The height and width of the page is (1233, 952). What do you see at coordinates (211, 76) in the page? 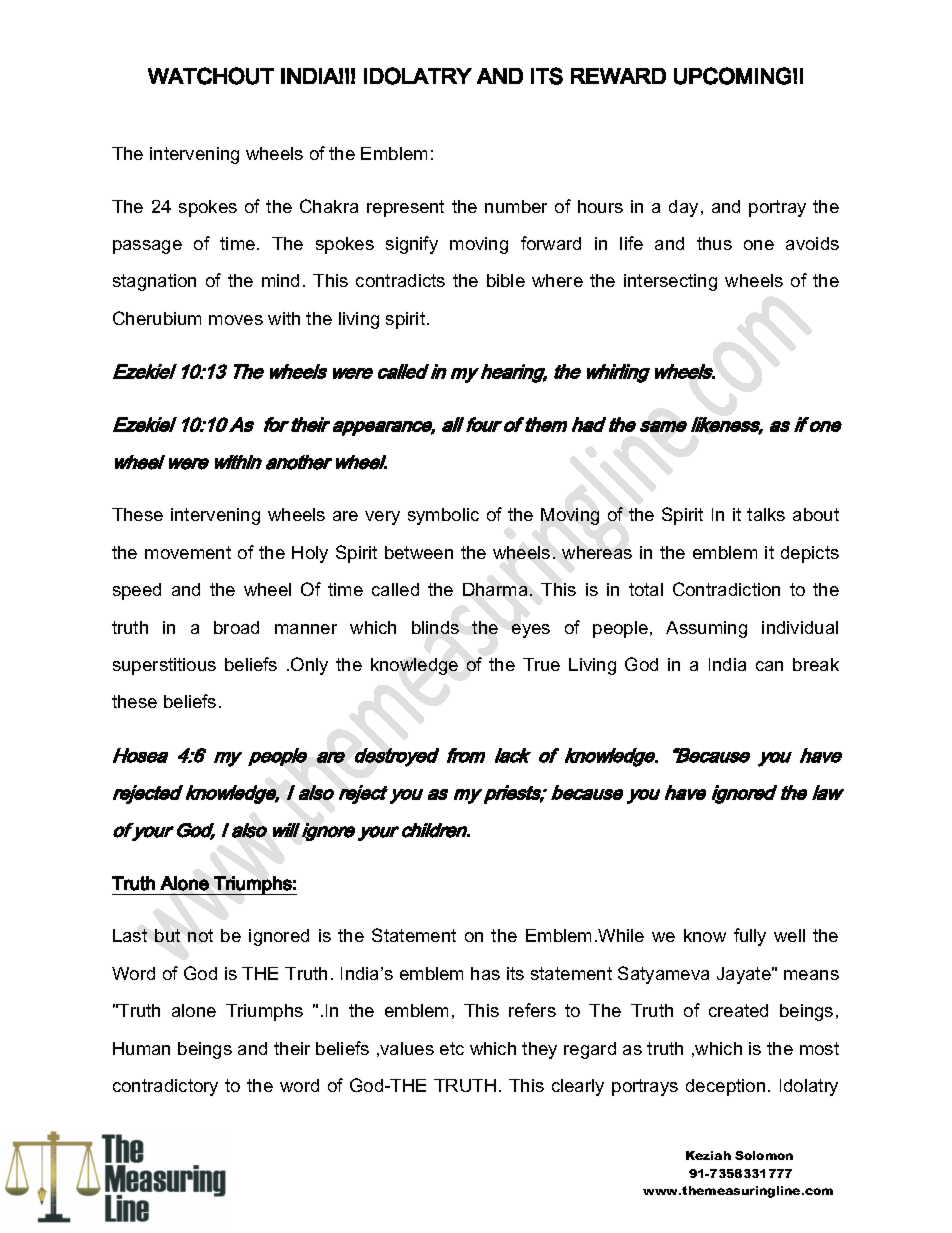
I see `WATCHOUT` at bounding box center [211, 76].
